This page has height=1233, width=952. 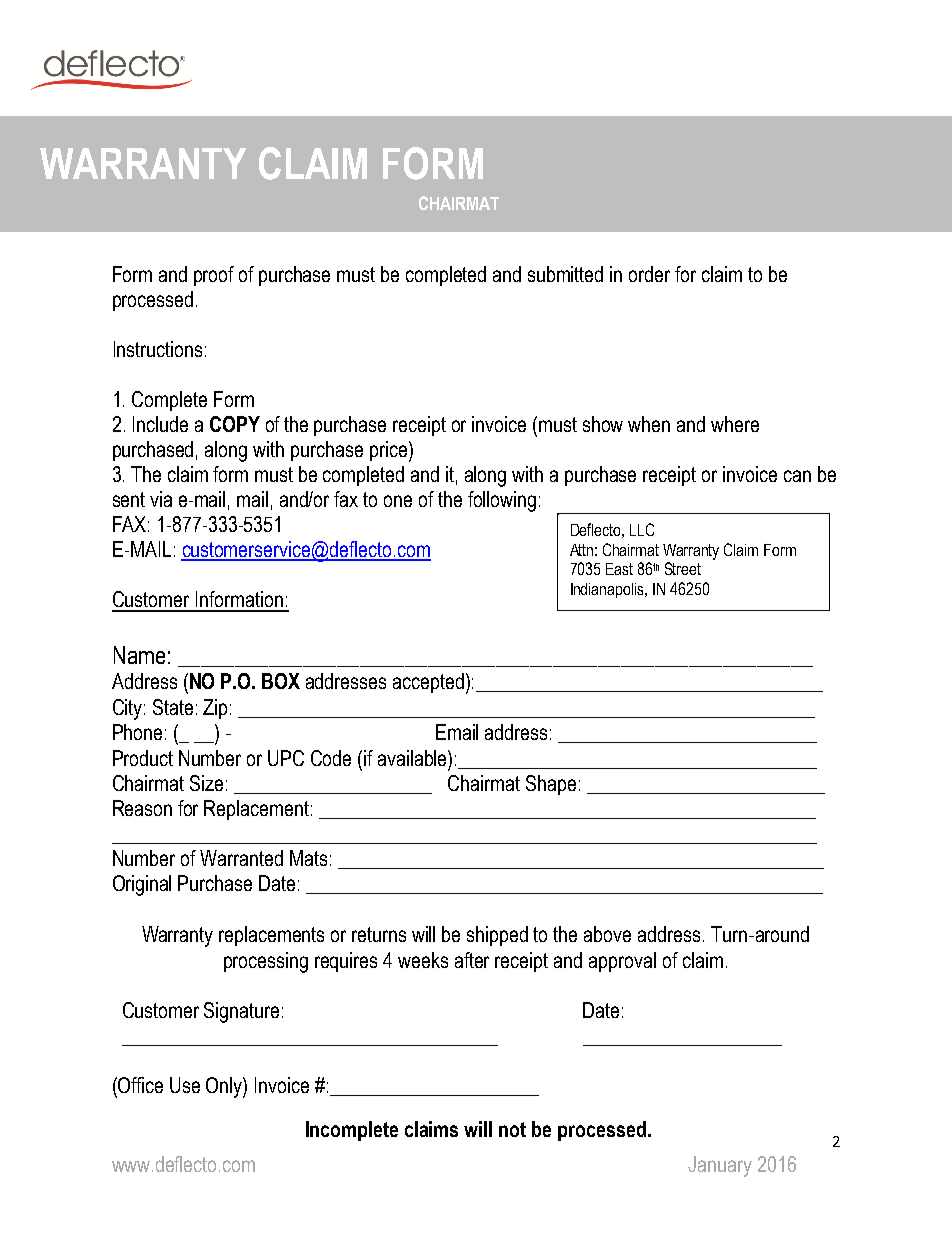 I want to click on submitted, so click(x=565, y=274).
